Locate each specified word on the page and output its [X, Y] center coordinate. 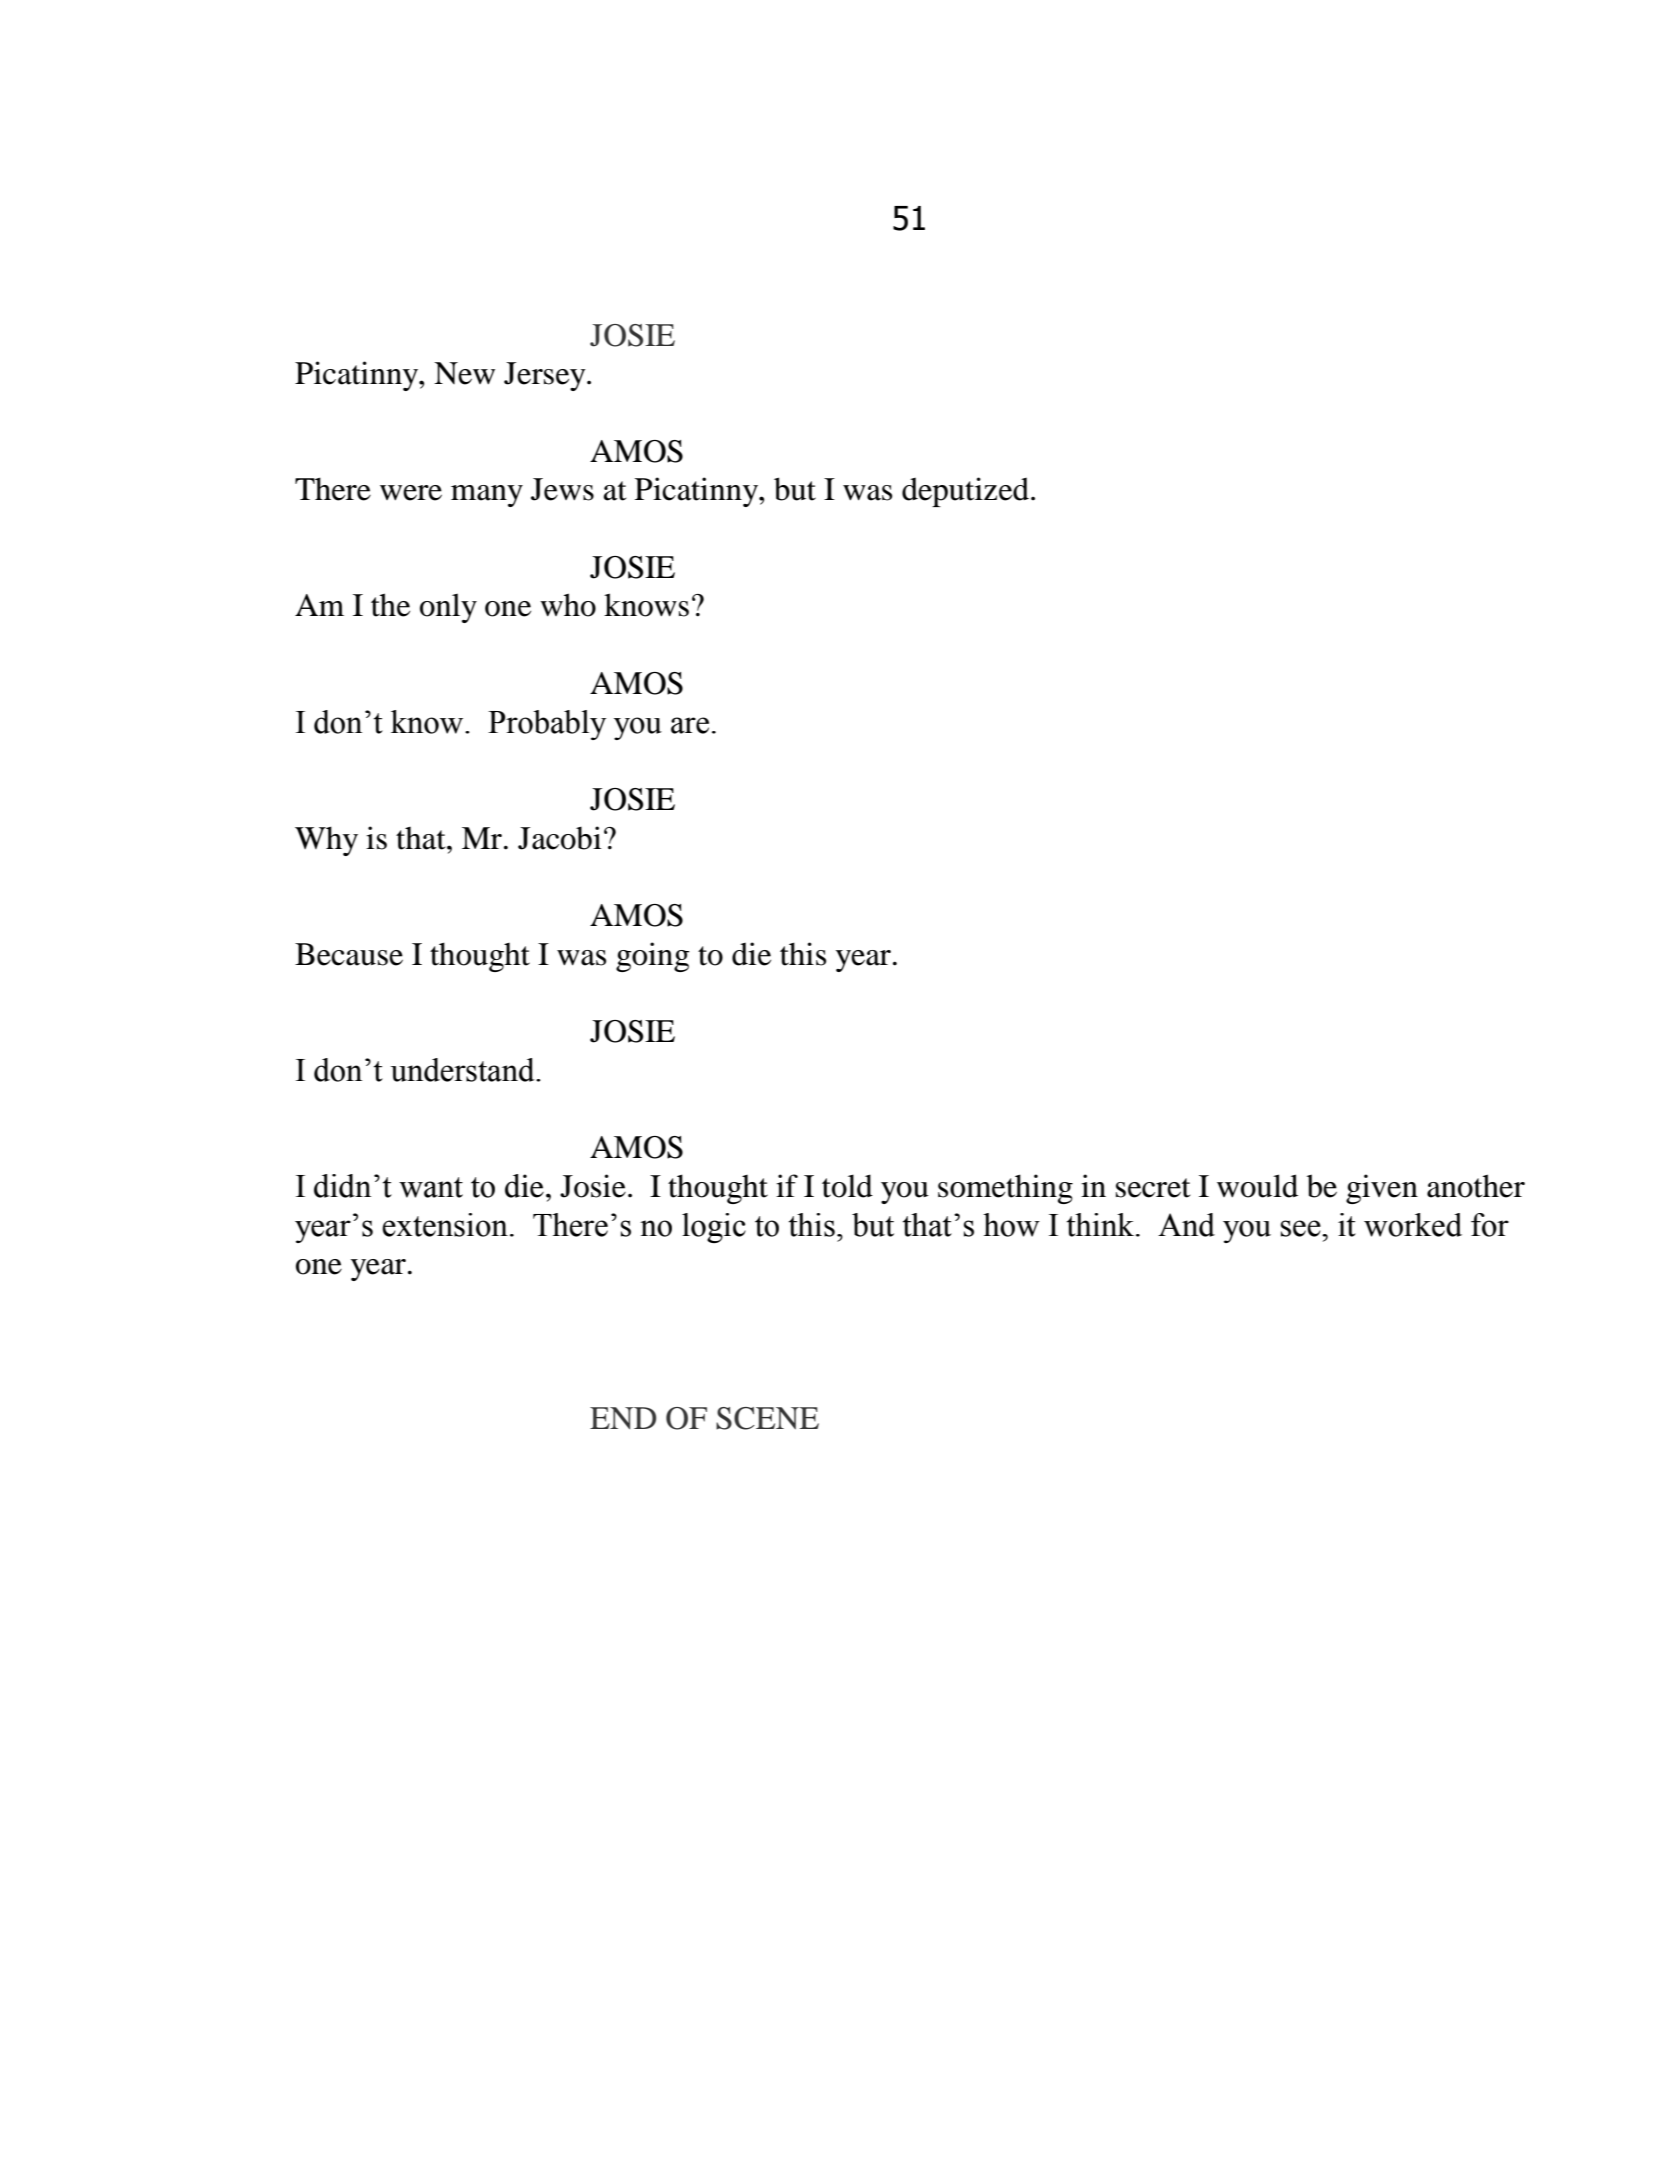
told [847, 1186]
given [1382, 1189]
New [464, 373]
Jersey [546, 376]
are [690, 725]
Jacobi [559, 838]
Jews [562, 489]
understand [463, 1070]
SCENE [767, 1418]
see [1302, 1228]
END [623, 1418]
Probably [547, 725]
